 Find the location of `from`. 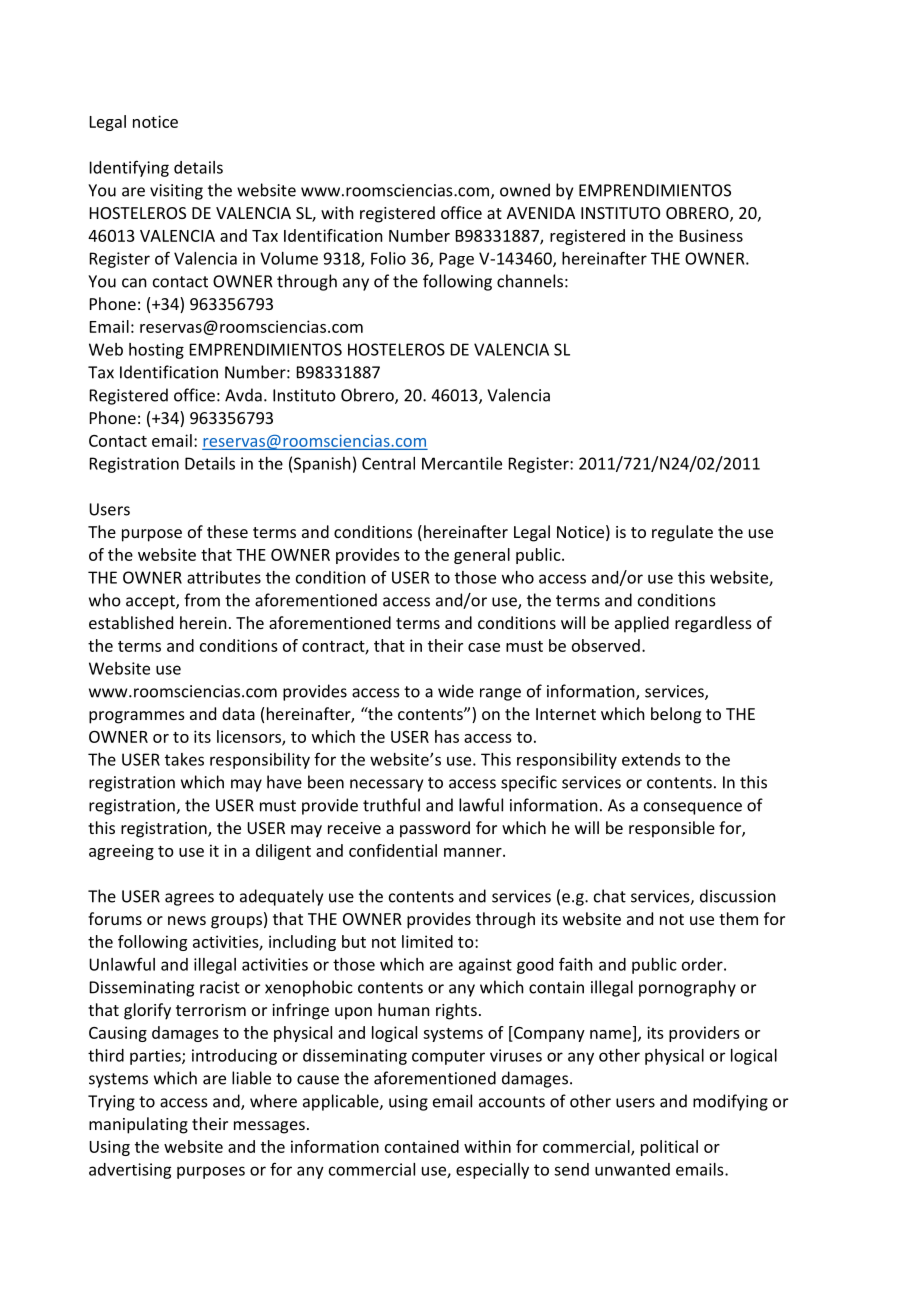

from is located at coordinates (202, 600).
